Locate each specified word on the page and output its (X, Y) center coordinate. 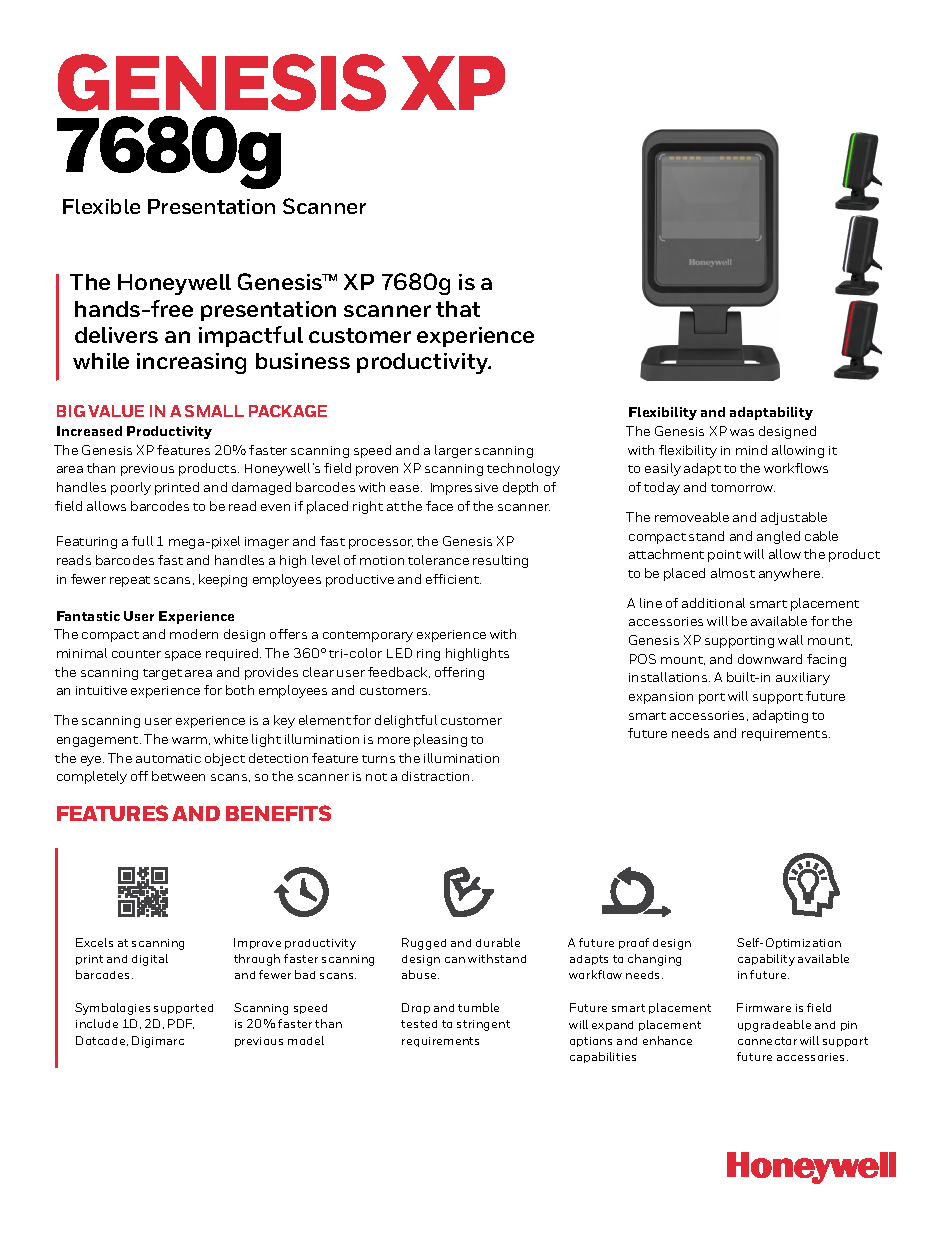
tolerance (438, 560)
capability (766, 960)
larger (453, 451)
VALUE (116, 411)
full (142, 541)
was (742, 432)
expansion (661, 698)
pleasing (440, 740)
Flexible (101, 206)
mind (751, 450)
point (724, 556)
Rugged (424, 944)
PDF (181, 1024)
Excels (94, 942)
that (458, 309)
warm (189, 740)
